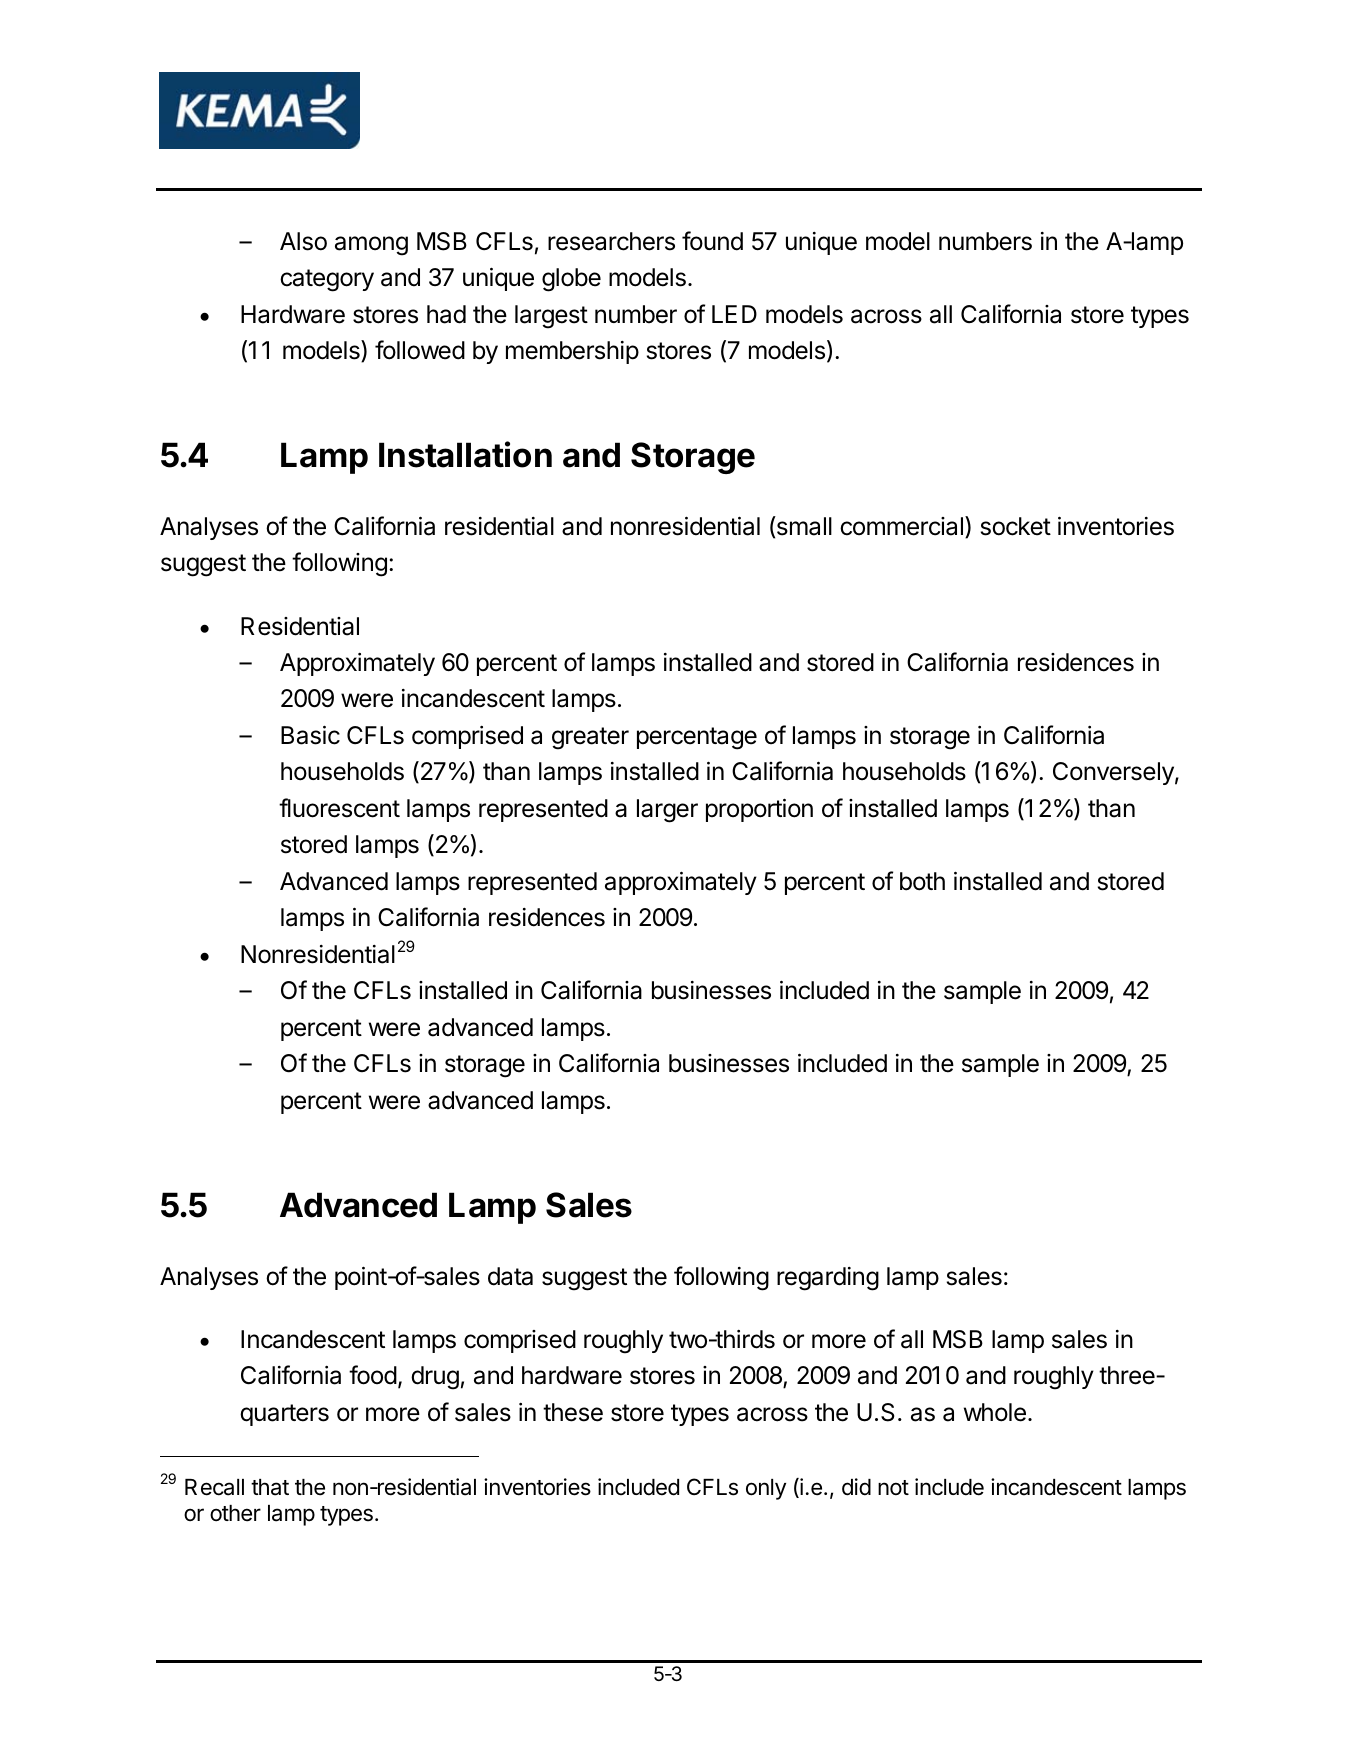 This page has height=1757, width=1358. I want to click on Basic, so click(310, 735).
